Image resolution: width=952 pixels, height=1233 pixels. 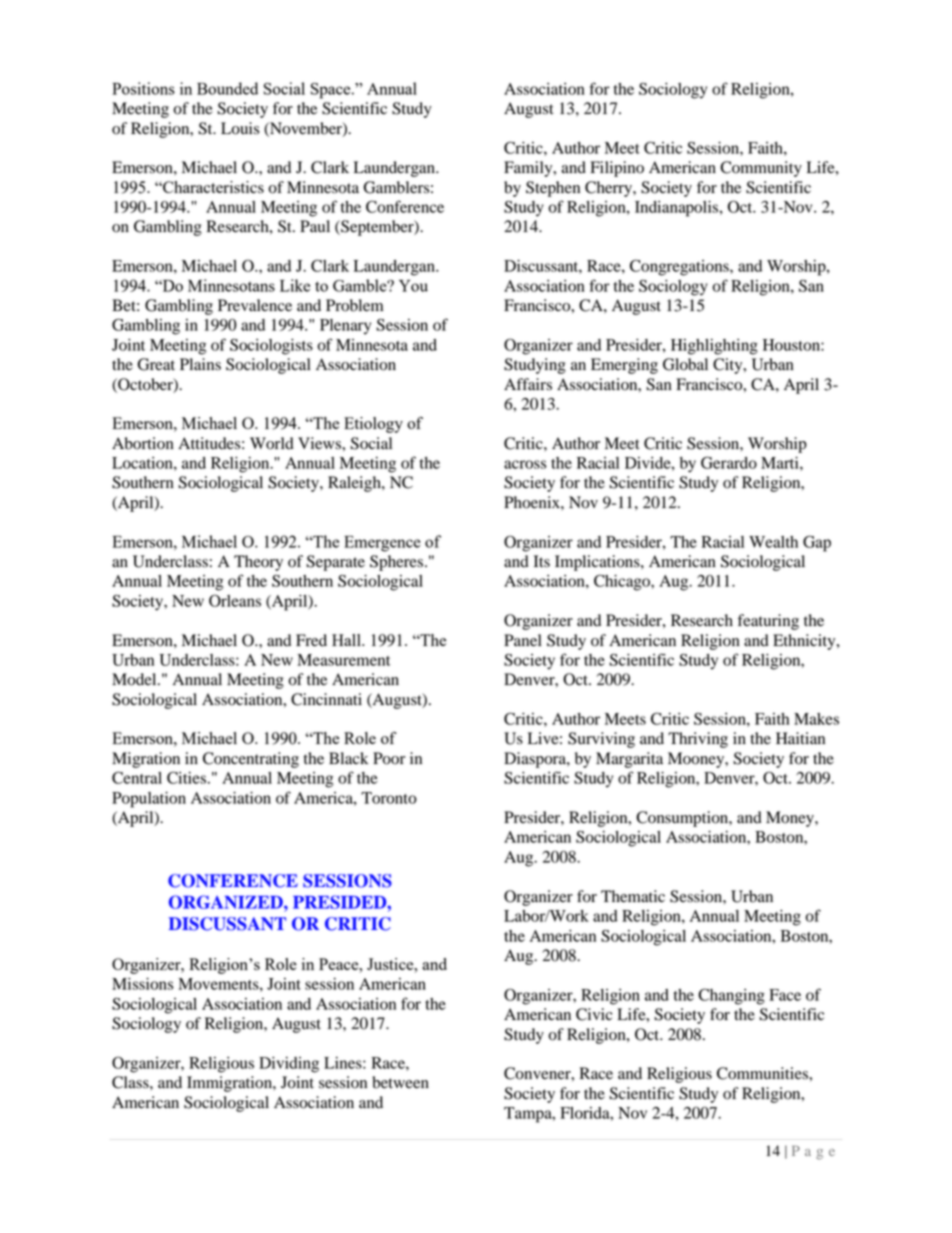 I want to click on Louis, so click(x=240, y=128).
